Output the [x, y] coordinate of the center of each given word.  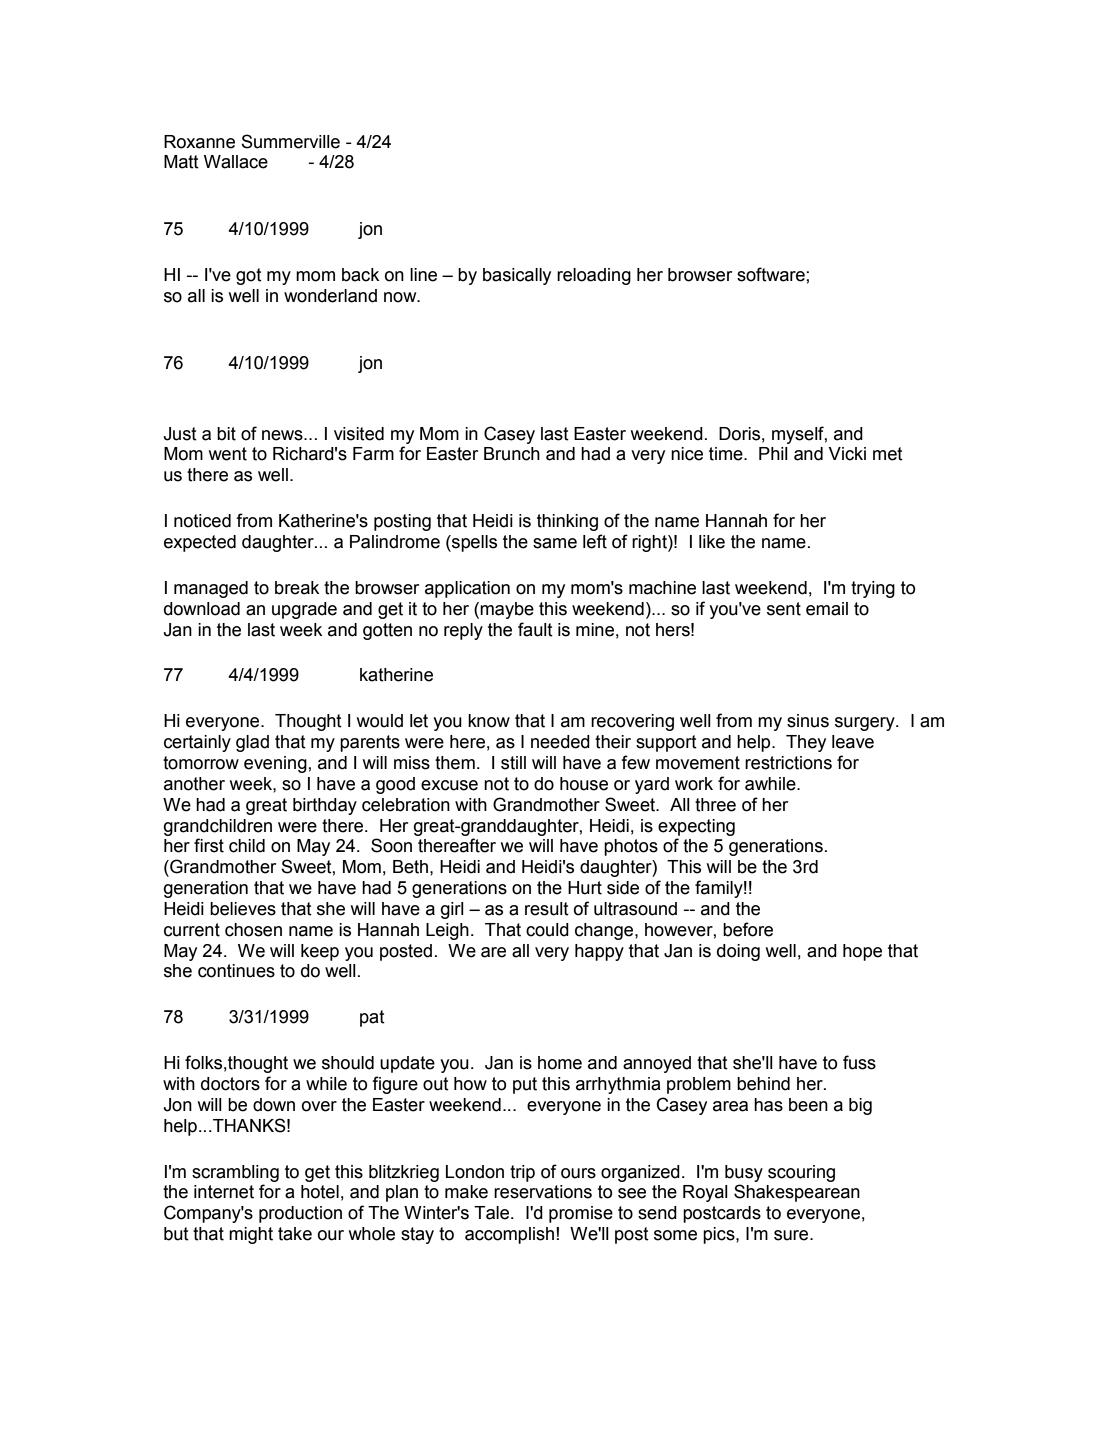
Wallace [236, 162]
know [489, 721]
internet [224, 1192]
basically [517, 276]
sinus [808, 721]
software [771, 274]
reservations [543, 1192]
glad [252, 743]
